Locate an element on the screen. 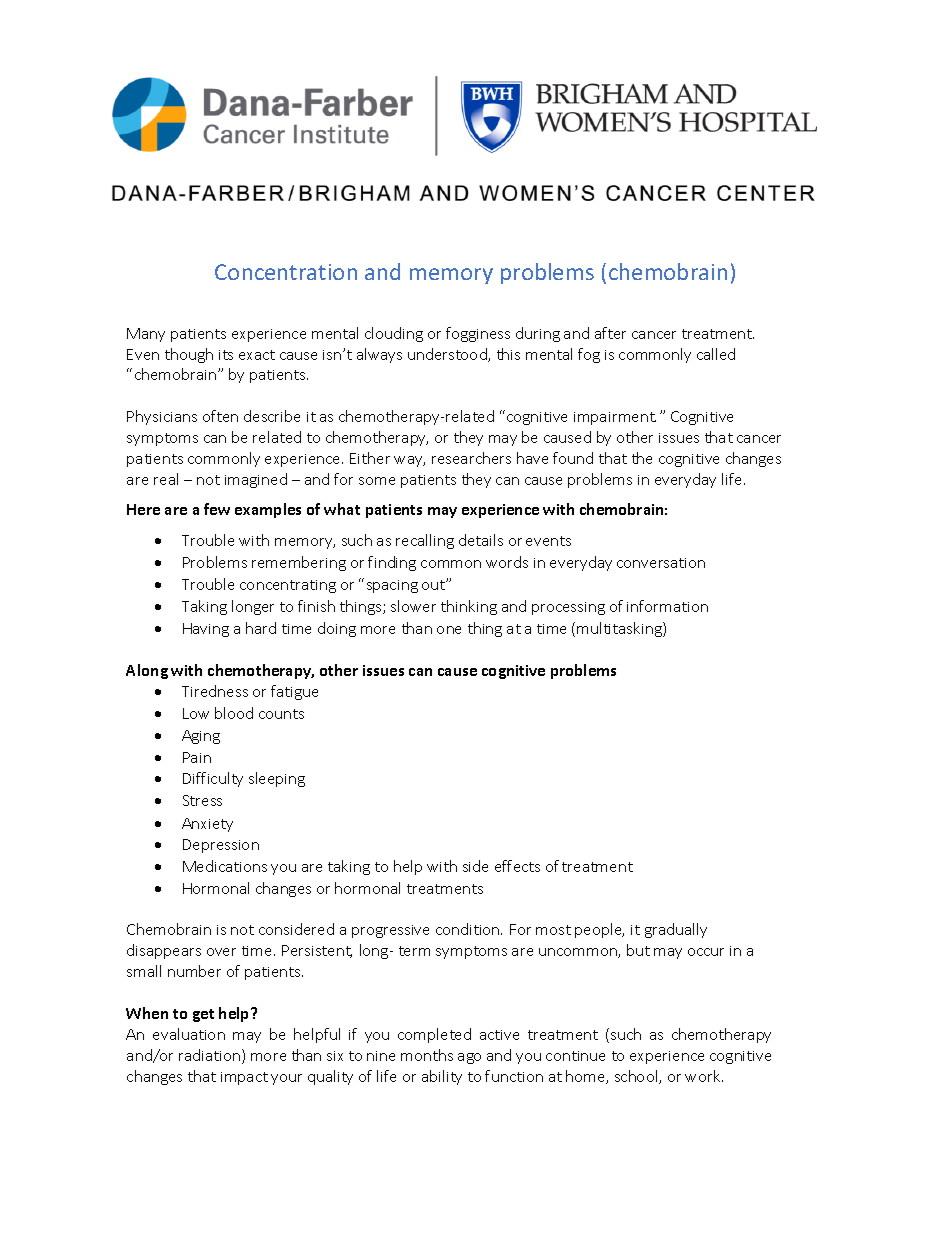 Image resolution: width=952 pixels, height=1233 pixels. effects is located at coordinates (517, 866).
